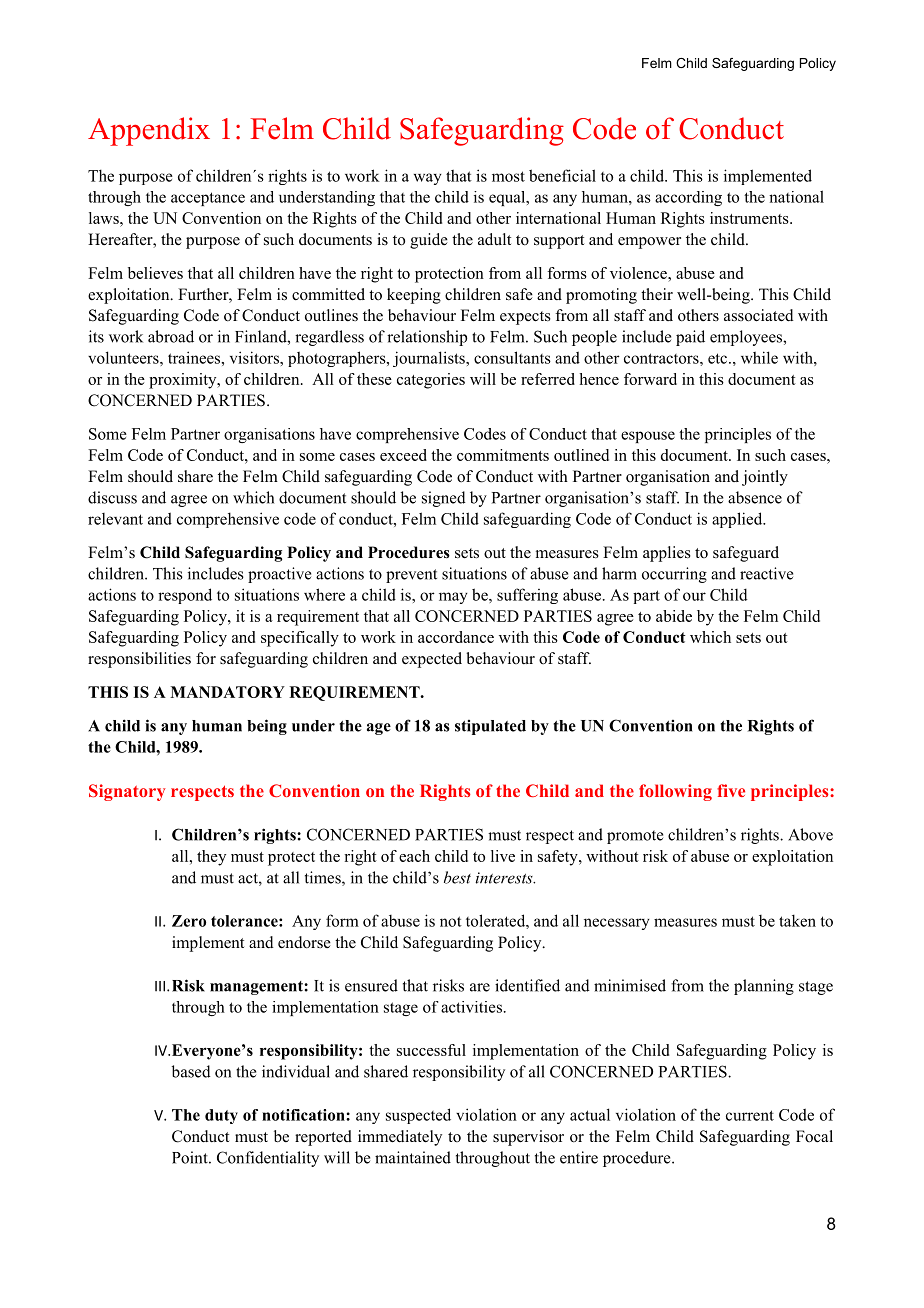 The height and width of the document is (1308, 924). Describe the element at coordinates (797, 920) in the document. I see `taken` at that location.
